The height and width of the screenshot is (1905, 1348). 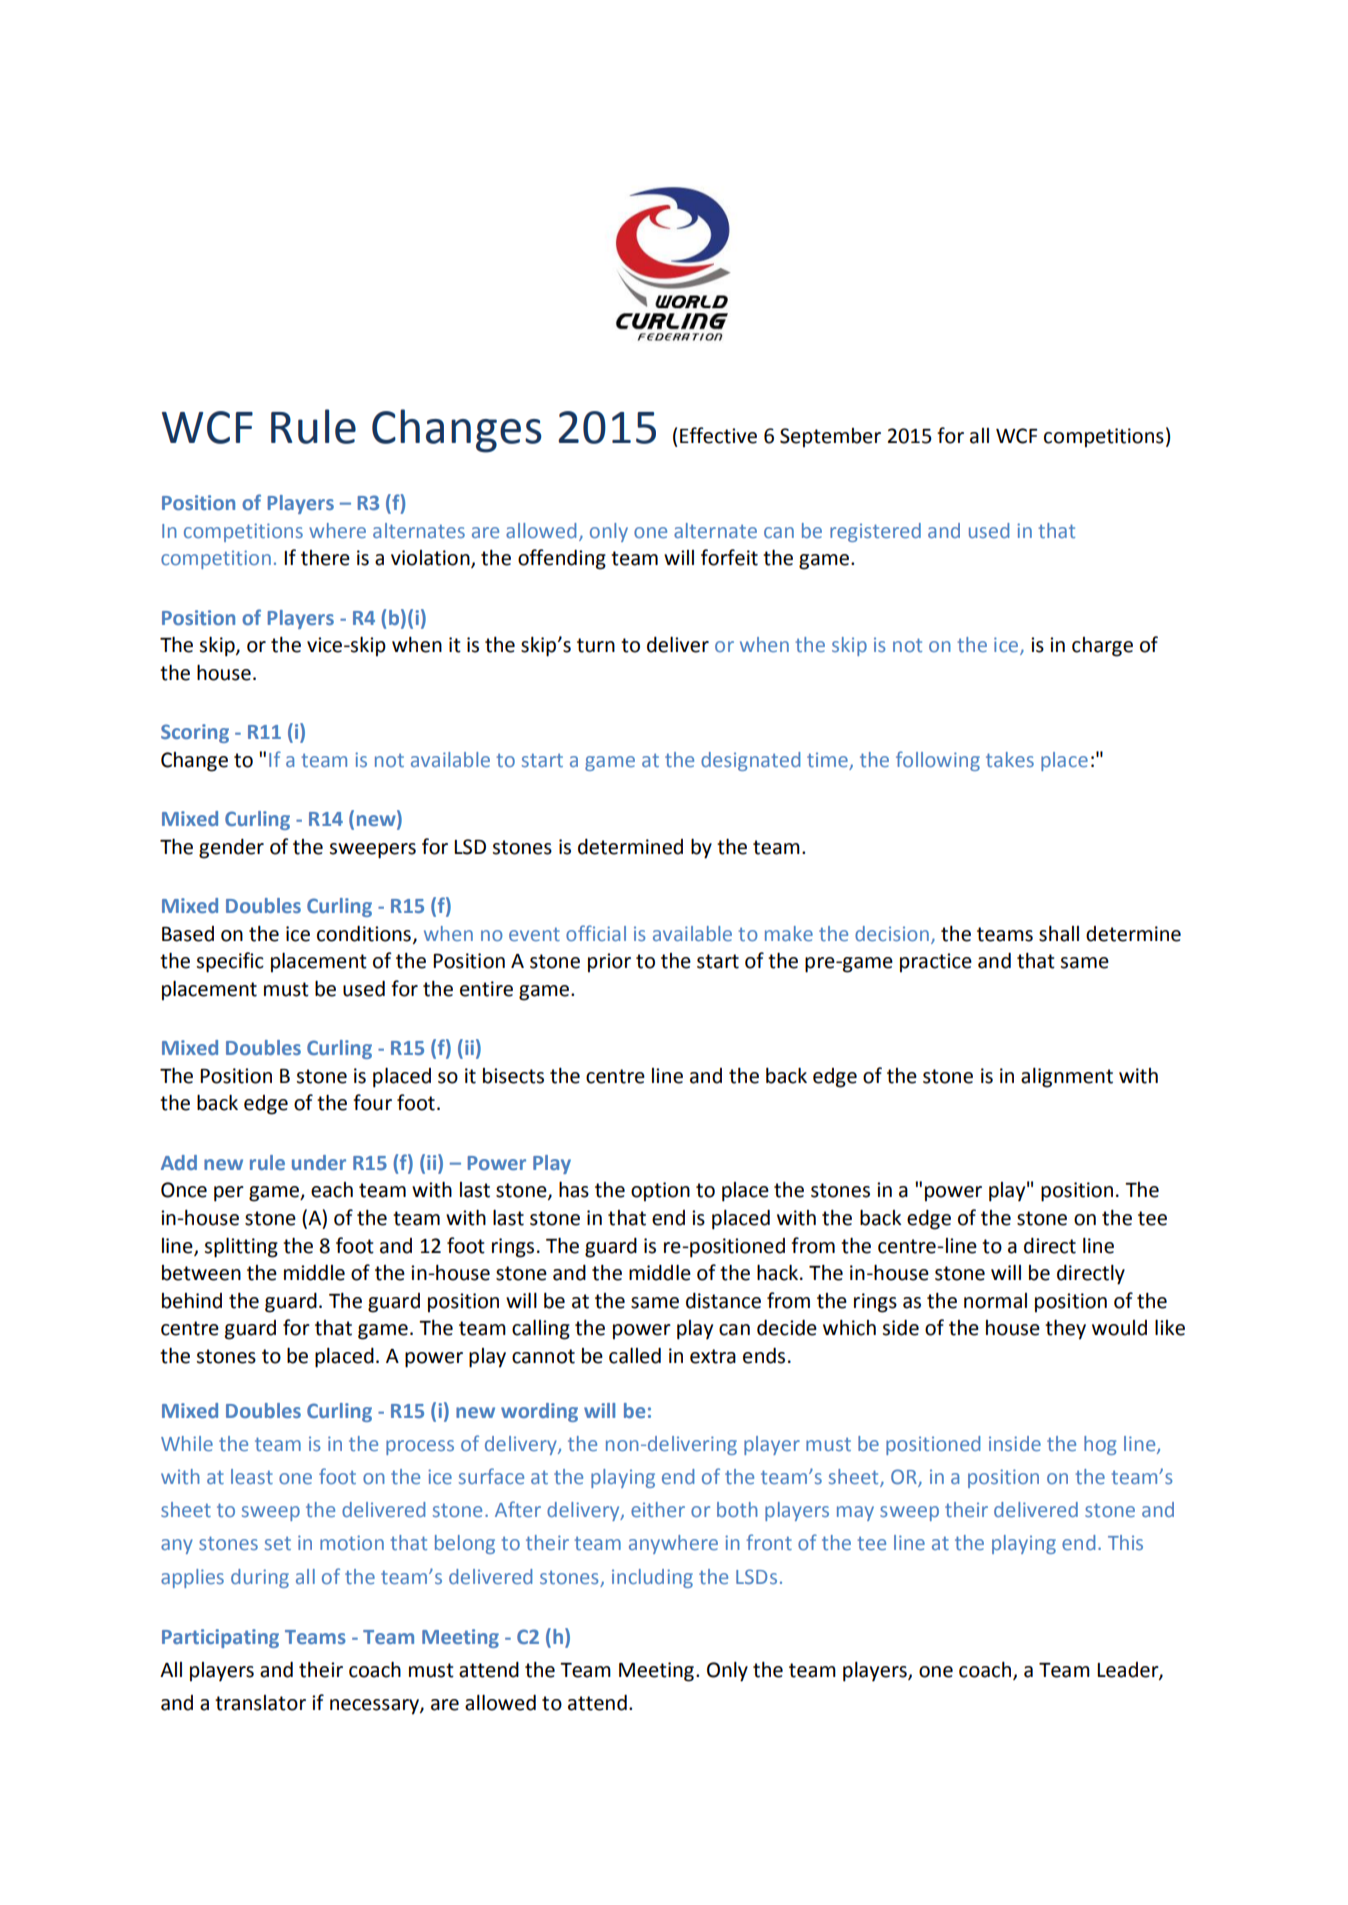 I want to click on shall, so click(x=1059, y=933).
